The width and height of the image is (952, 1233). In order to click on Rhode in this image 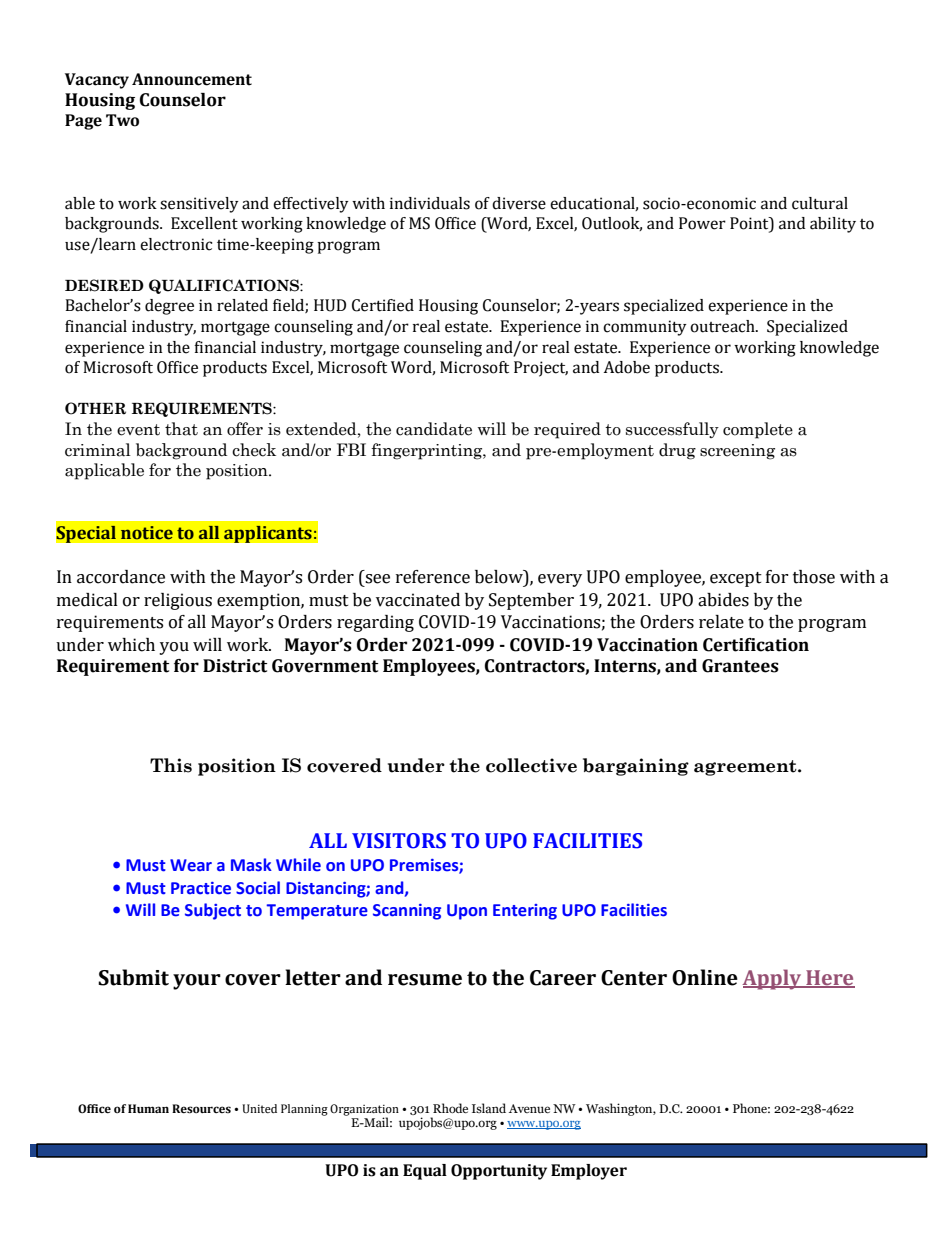, I will do `click(450, 1108)`.
